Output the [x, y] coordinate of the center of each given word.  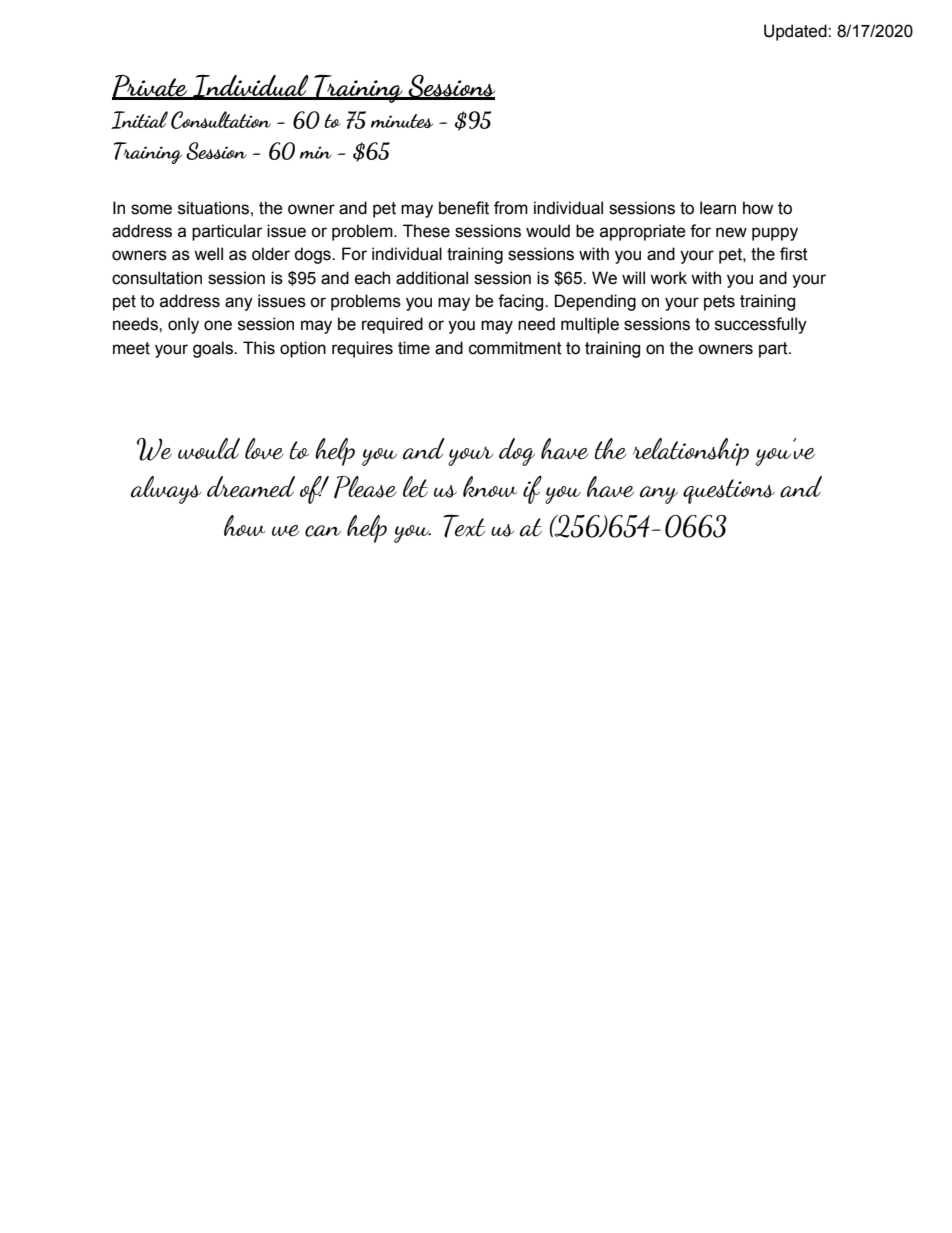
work [668, 278]
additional [432, 278]
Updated [796, 32]
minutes [402, 121]
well [208, 254]
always [166, 490]
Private [151, 87]
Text [464, 526]
